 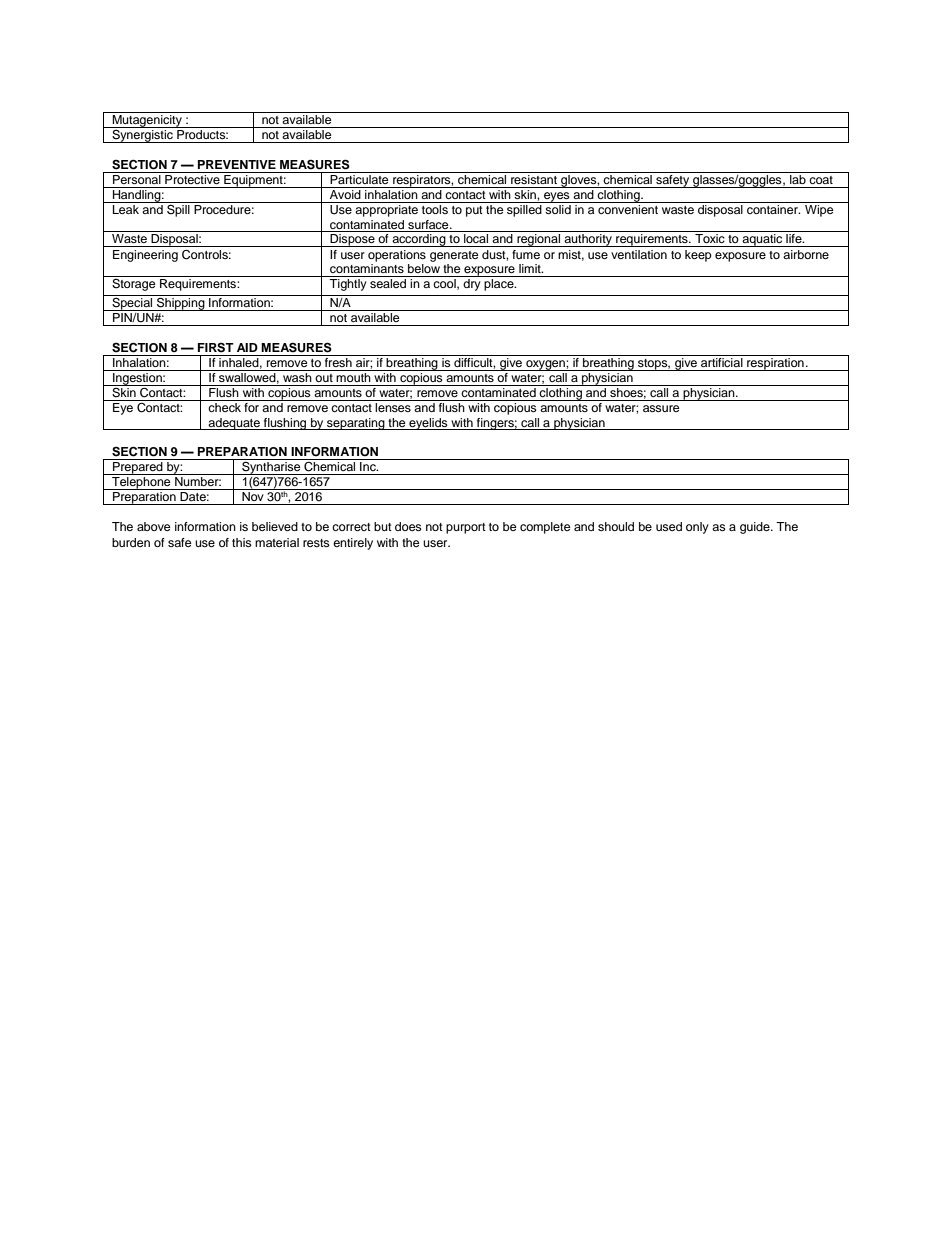 I want to click on place, so click(x=500, y=285).
